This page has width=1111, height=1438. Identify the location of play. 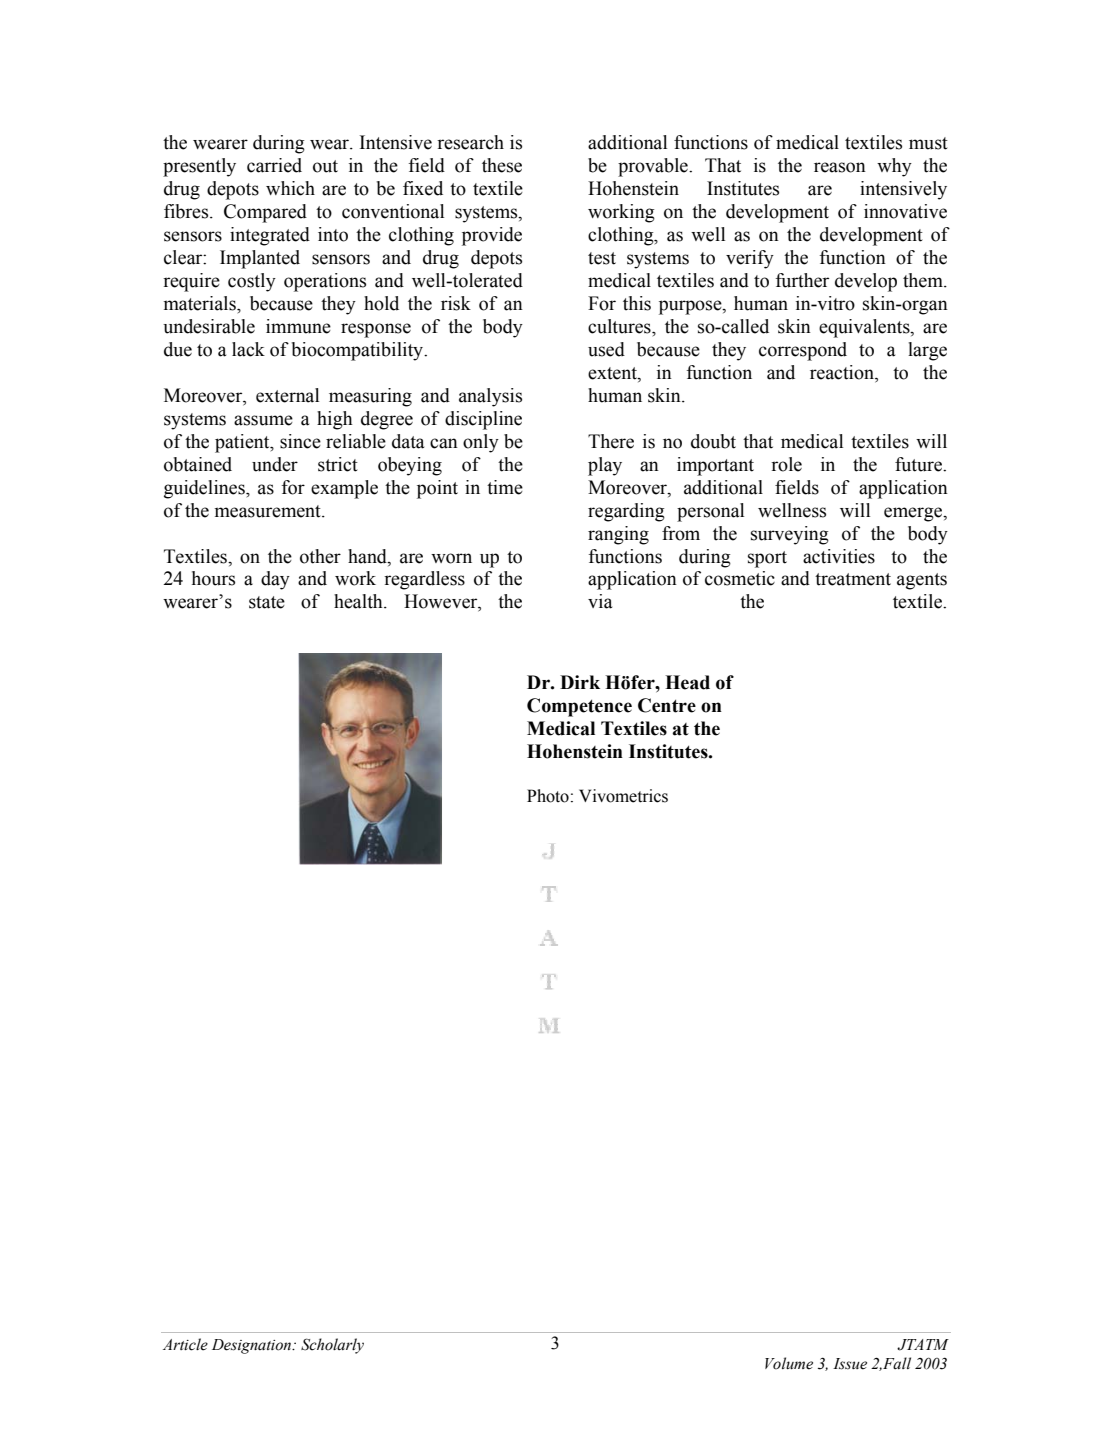
(605, 466).
